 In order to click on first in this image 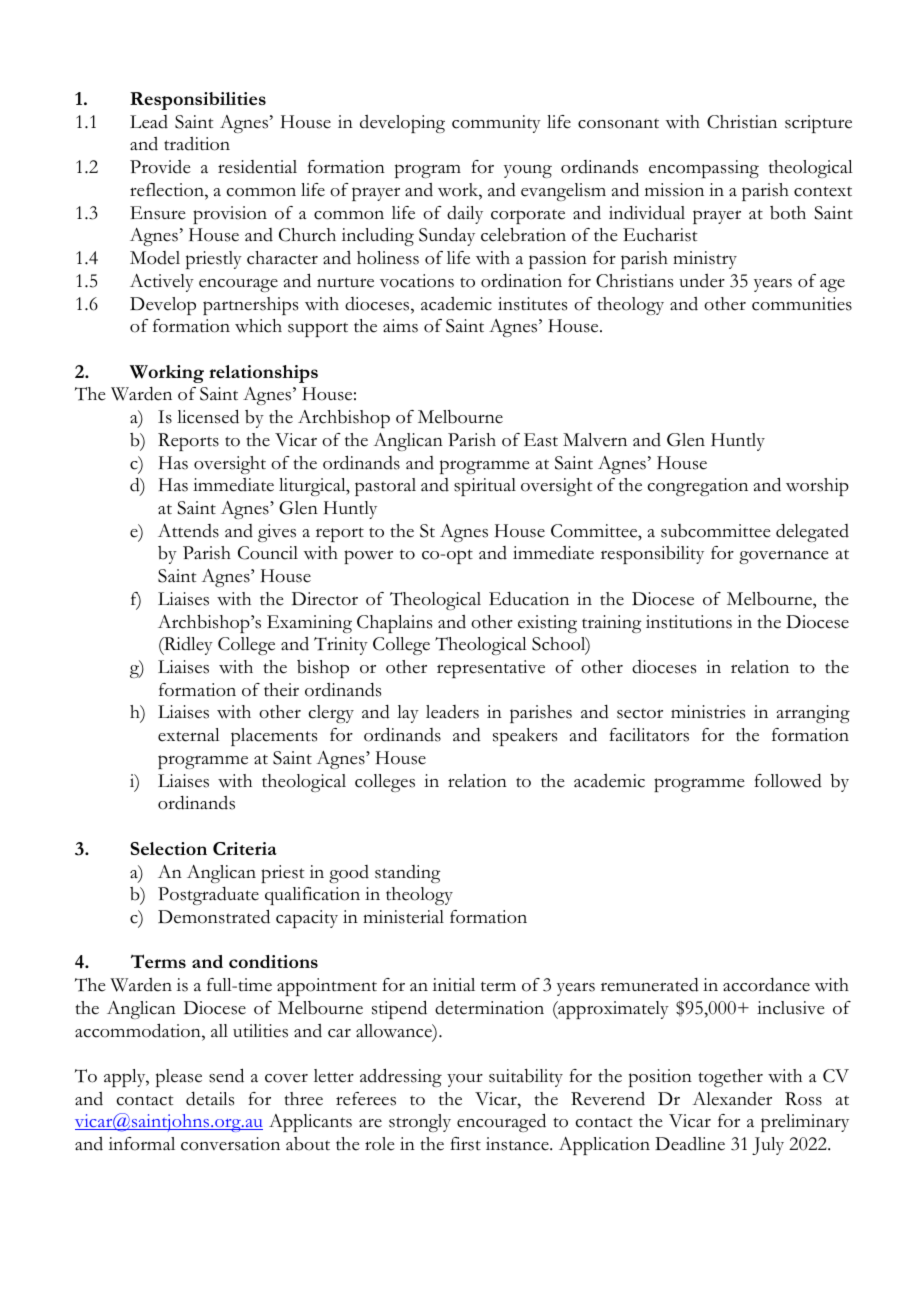, I will do `click(465, 1144)`.
